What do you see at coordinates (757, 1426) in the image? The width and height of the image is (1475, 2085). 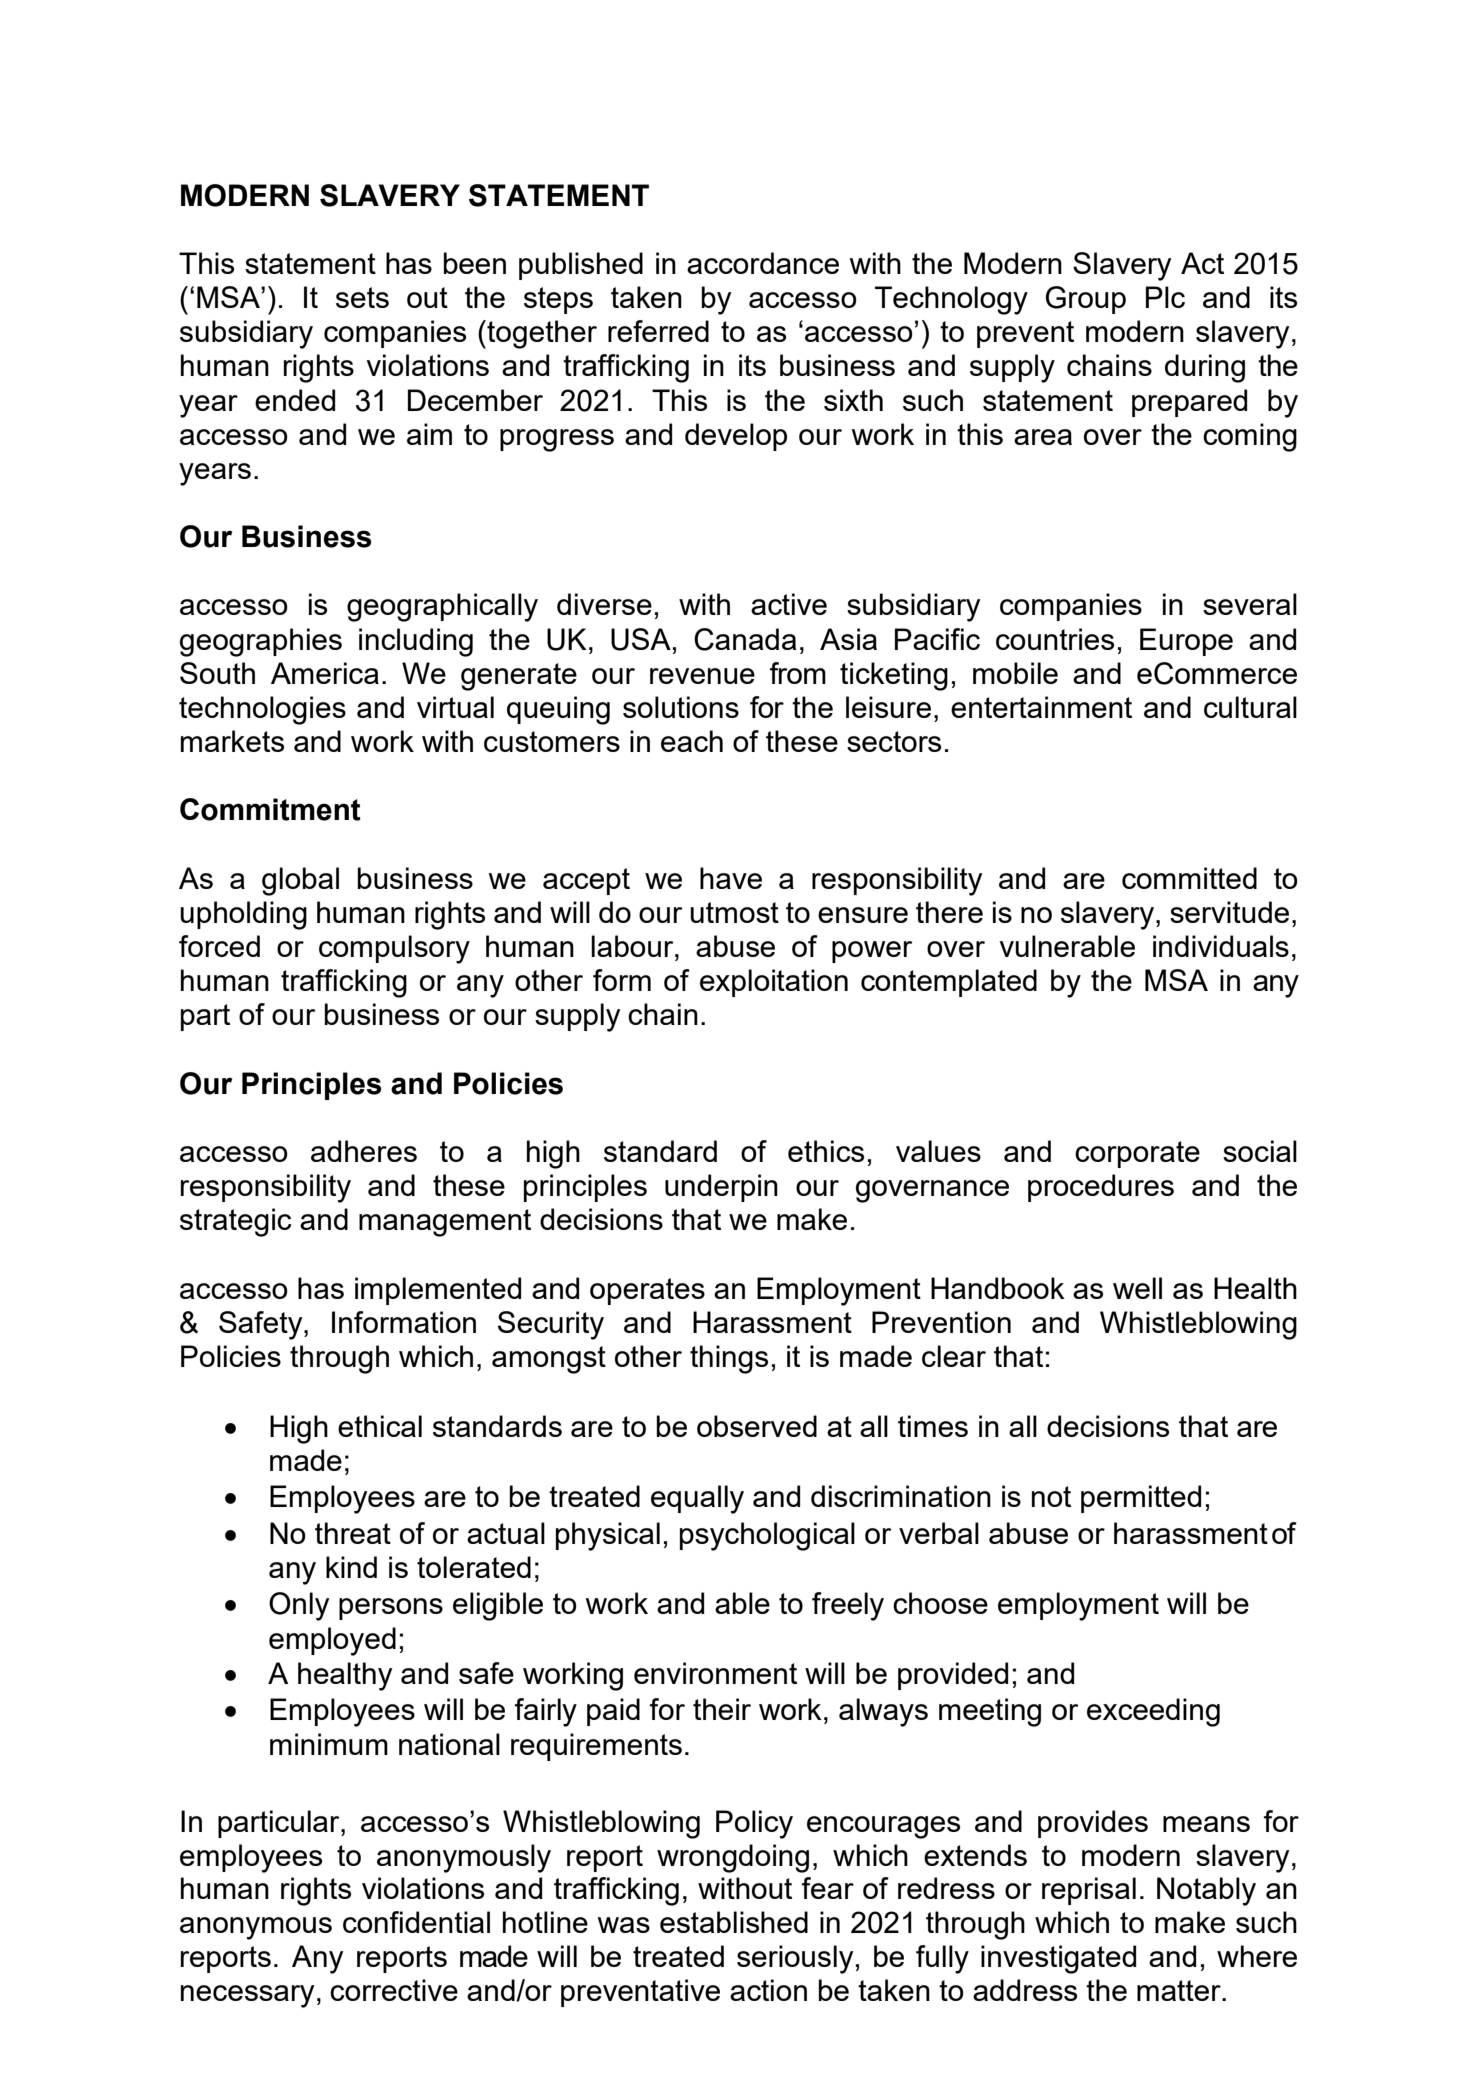 I see `observed` at bounding box center [757, 1426].
